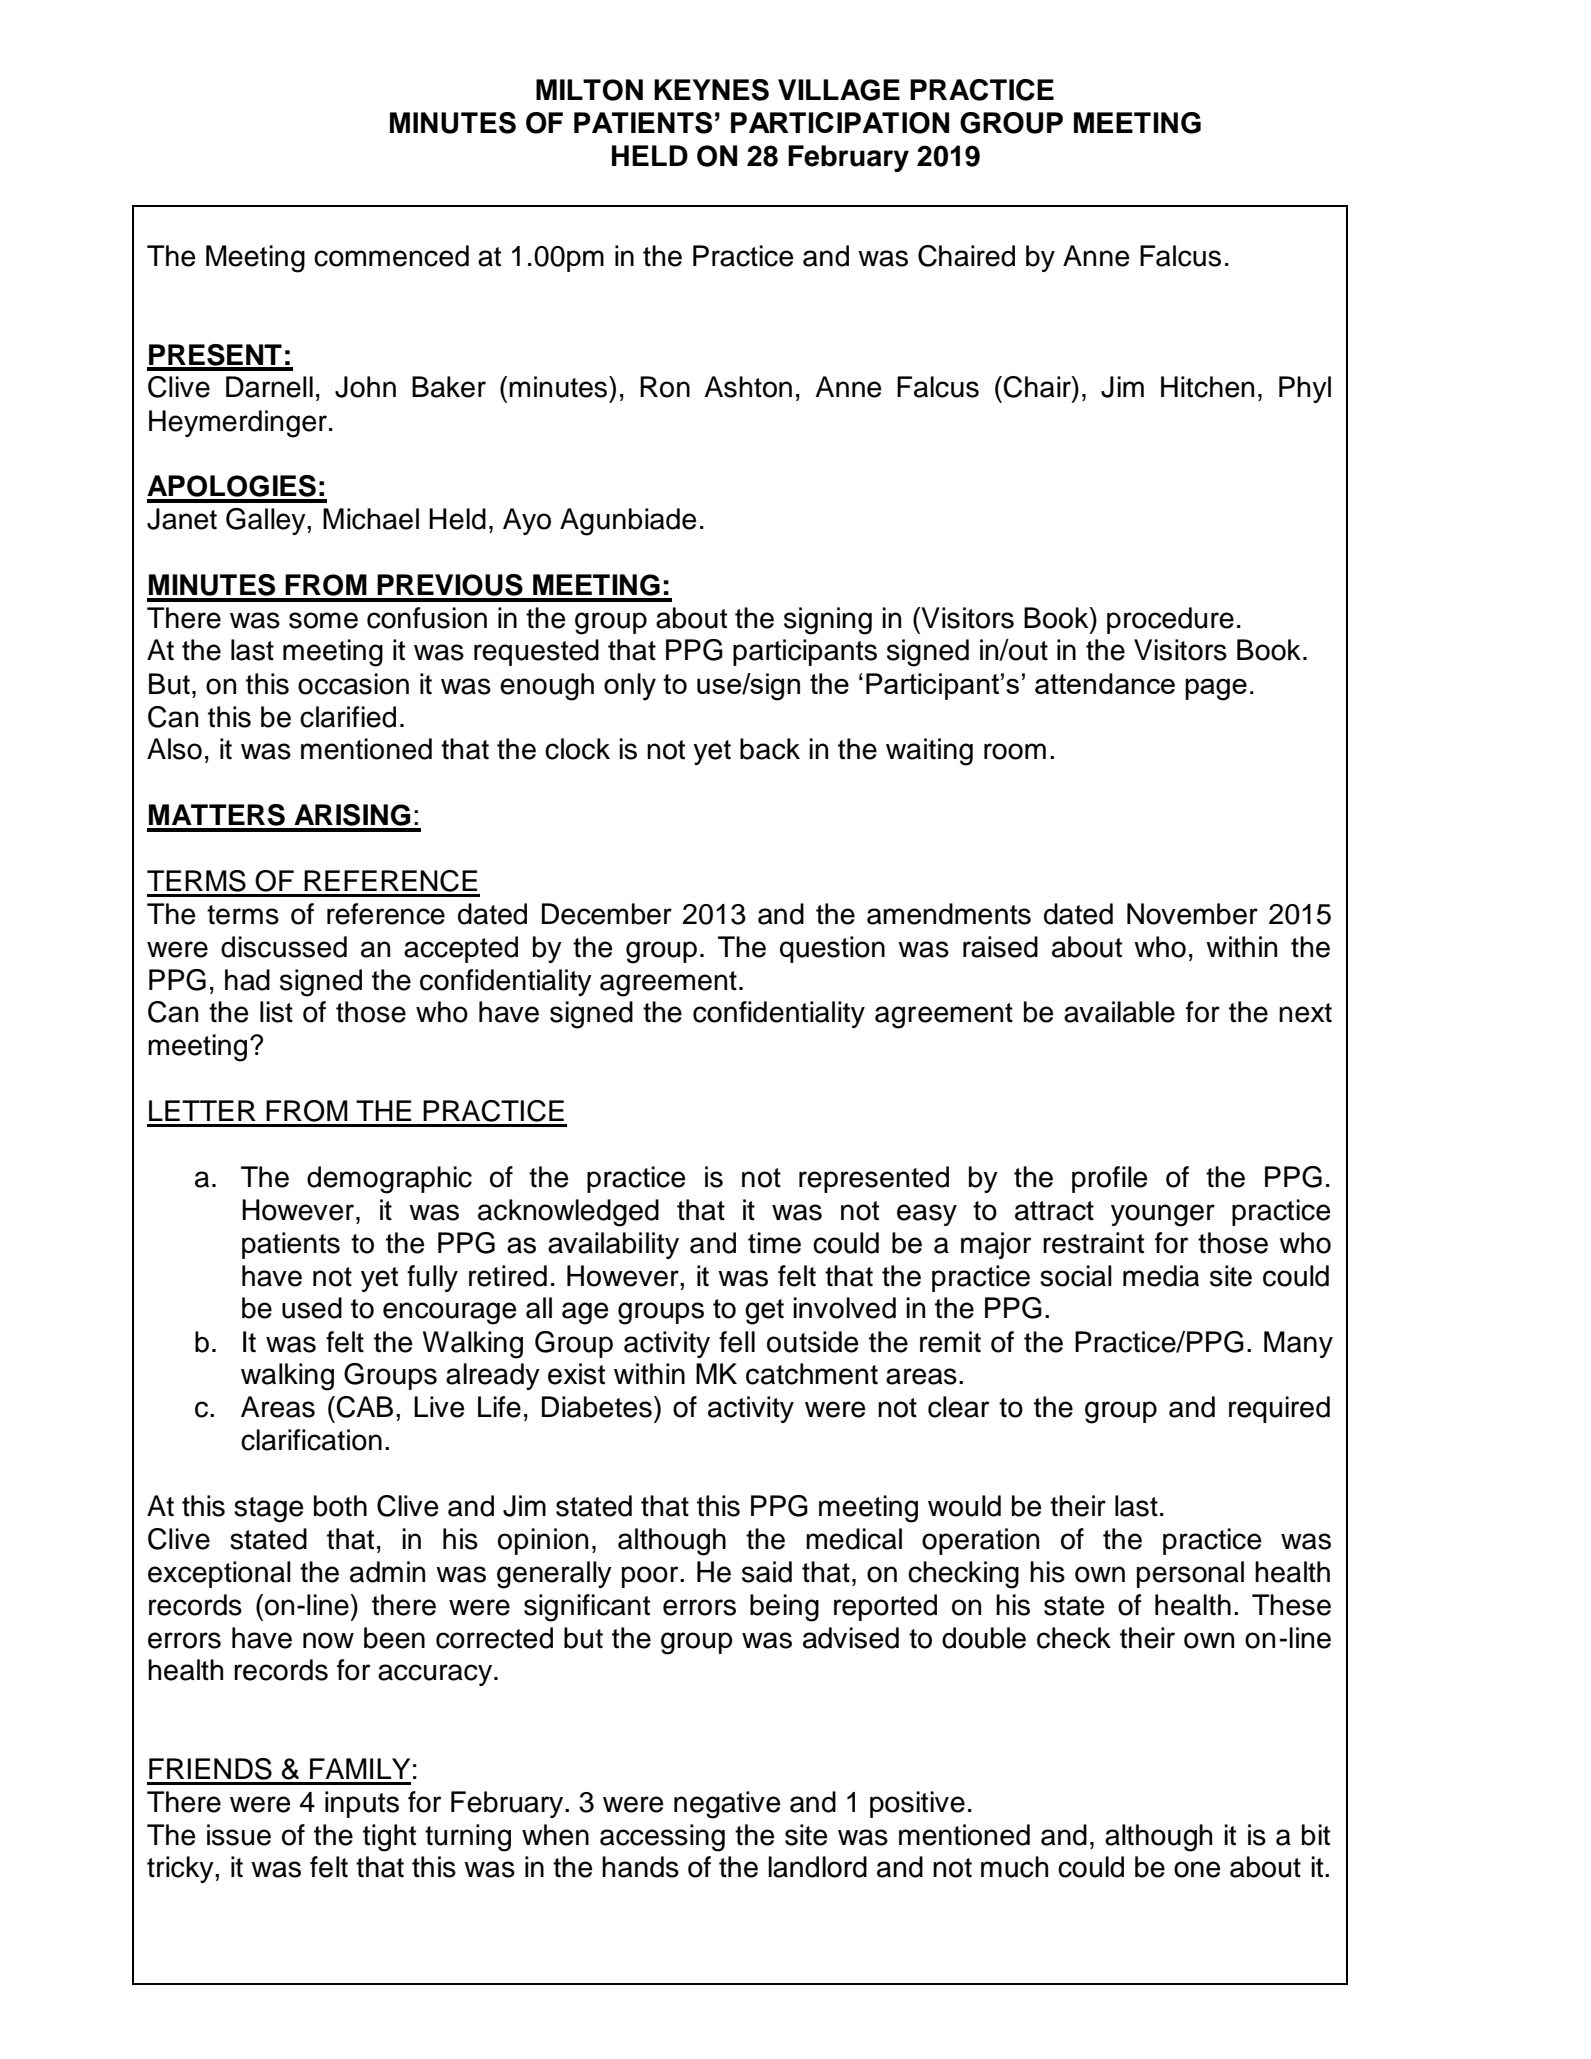 Image resolution: width=1591 pixels, height=2059 pixels. What do you see at coordinates (391, 256) in the screenshot?
I see `commenced` at bounding box center [391, 256].
